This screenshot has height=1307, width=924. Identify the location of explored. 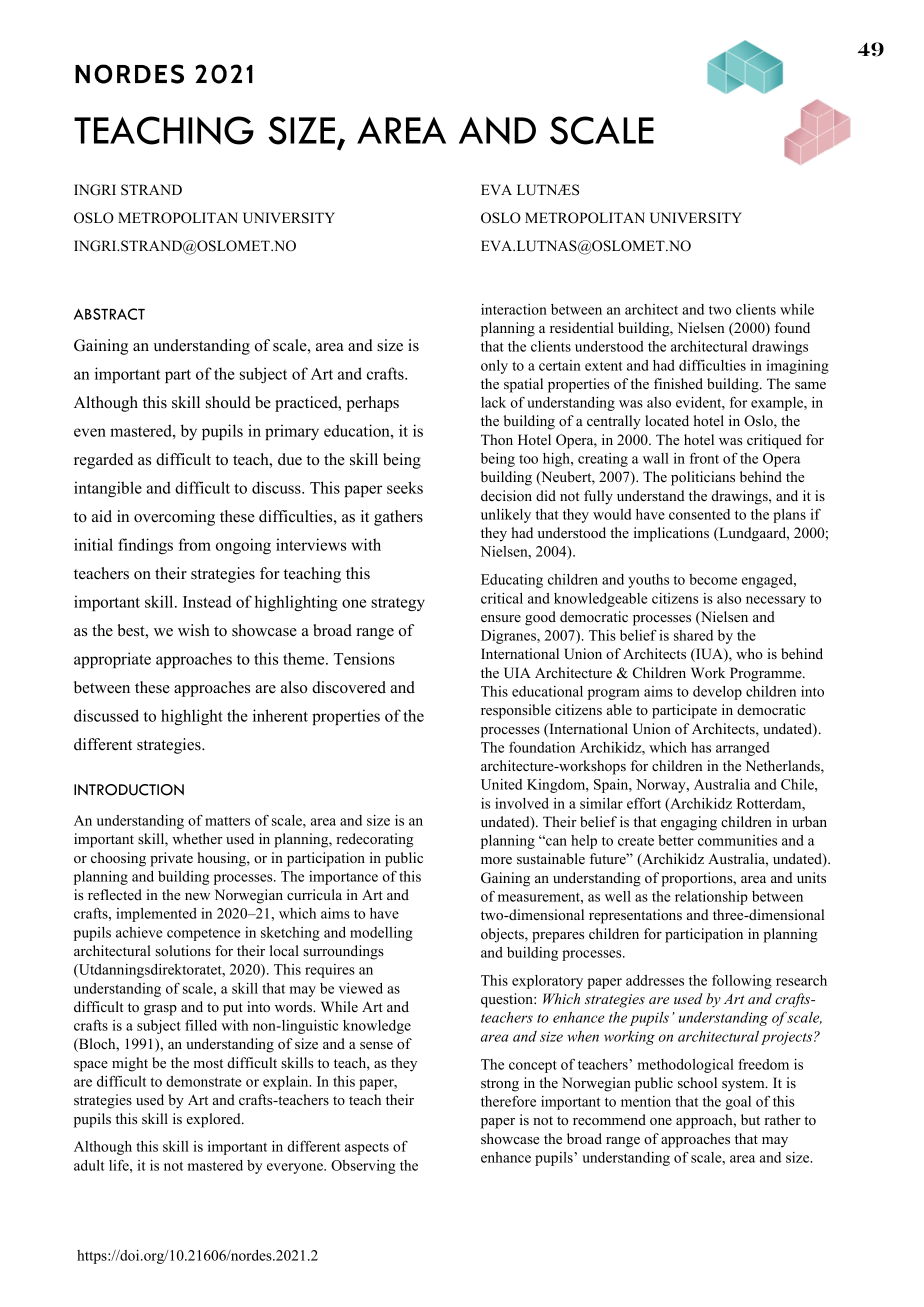
(215, 1120).
